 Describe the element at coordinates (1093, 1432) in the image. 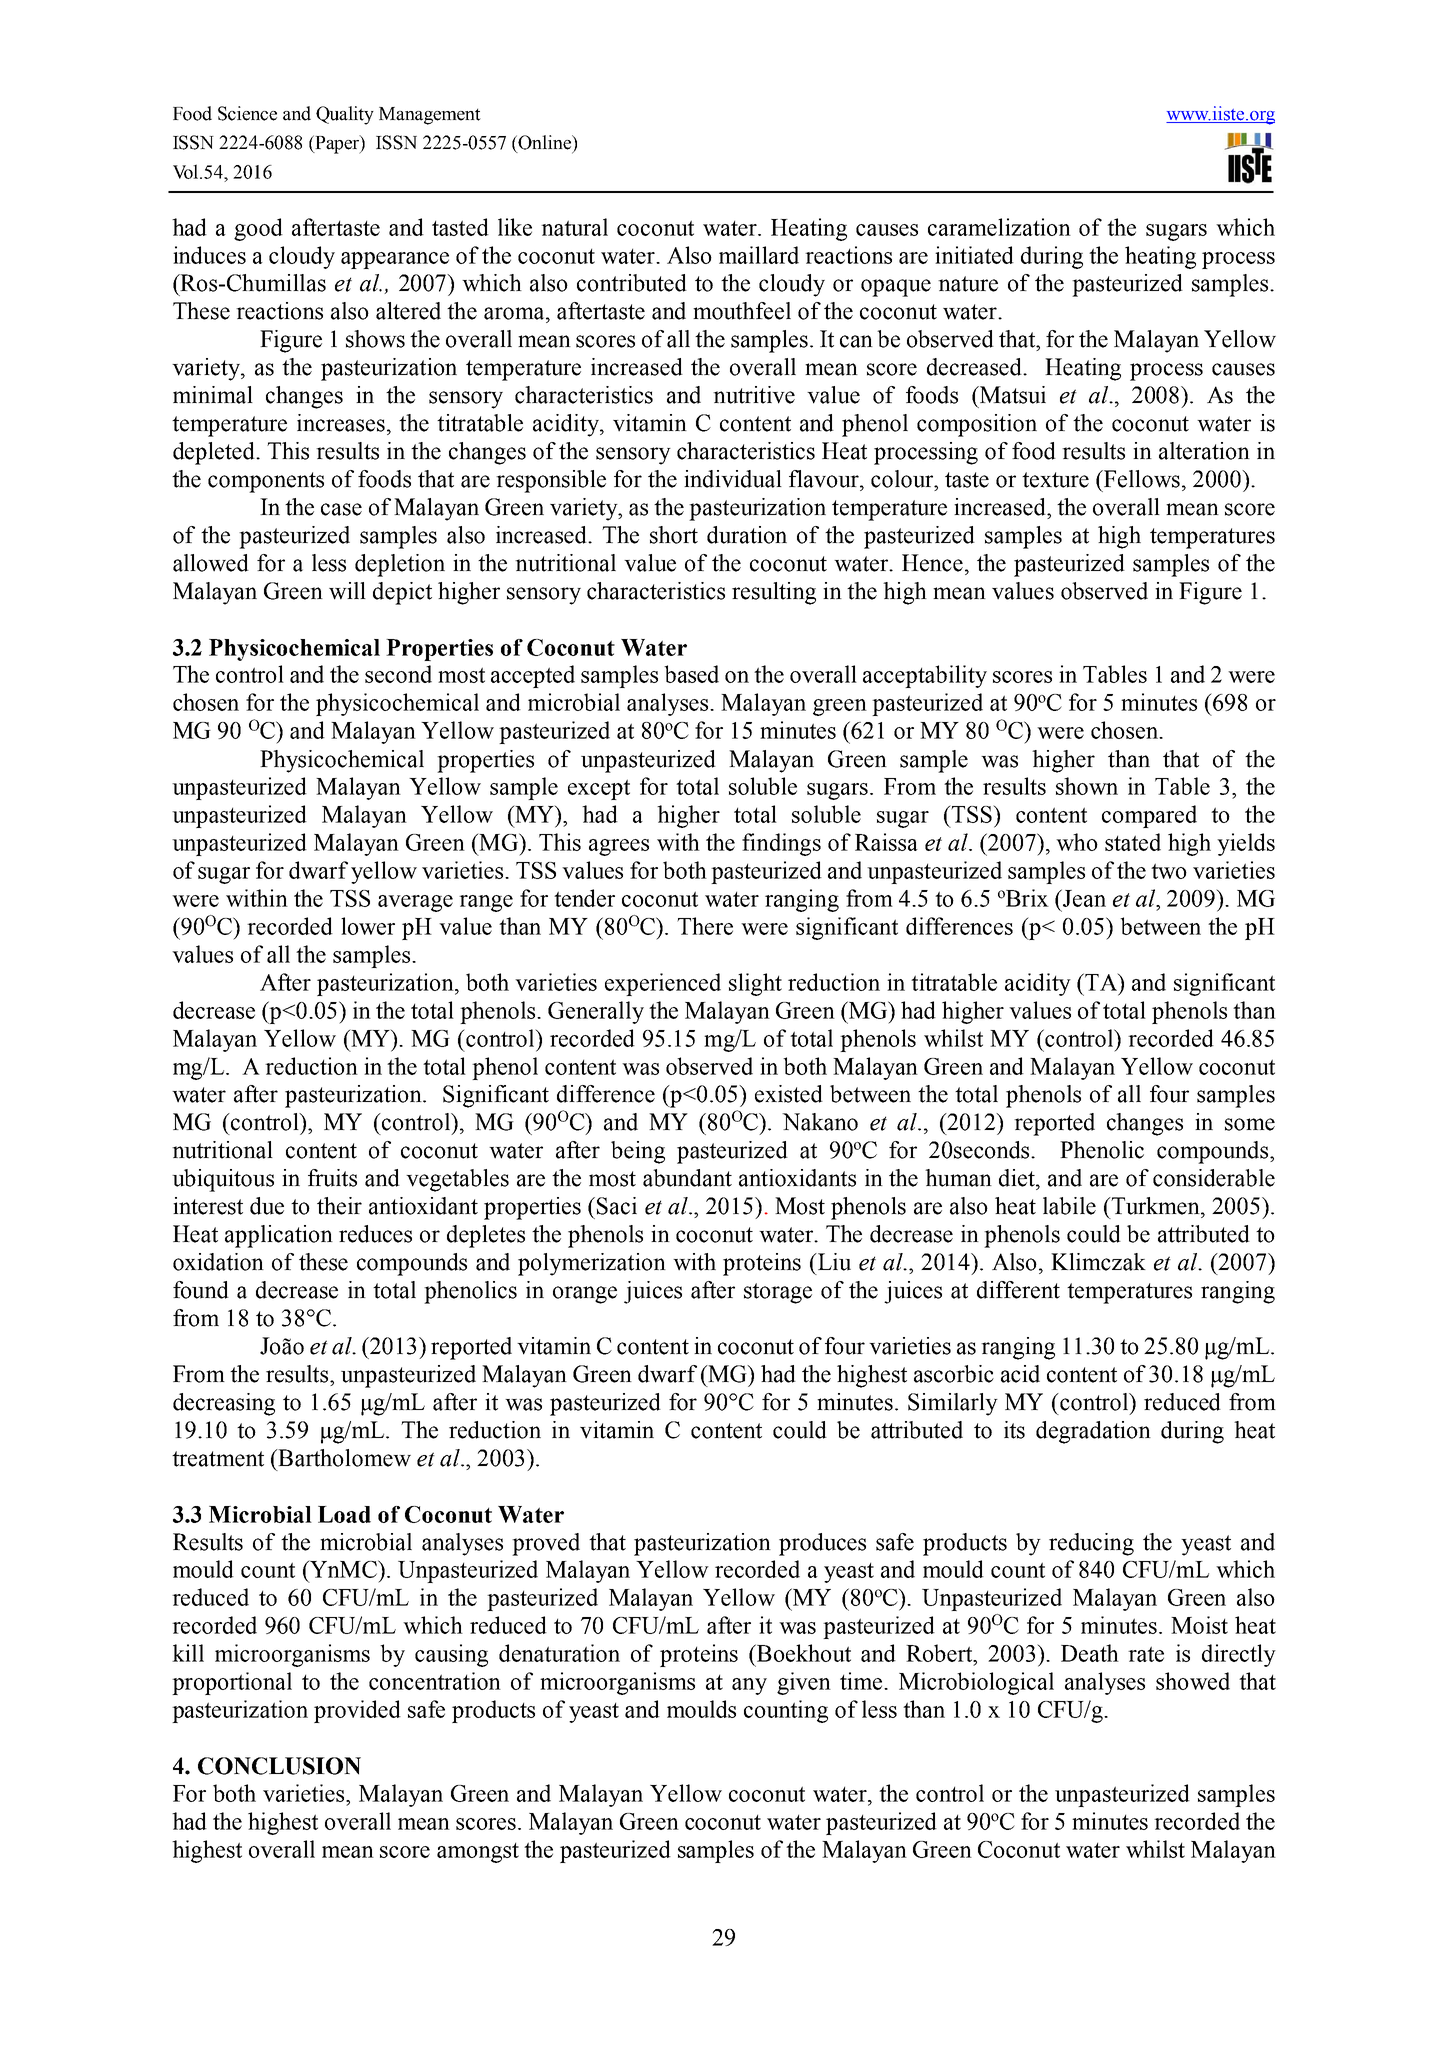

I see `degradation` at that location.
